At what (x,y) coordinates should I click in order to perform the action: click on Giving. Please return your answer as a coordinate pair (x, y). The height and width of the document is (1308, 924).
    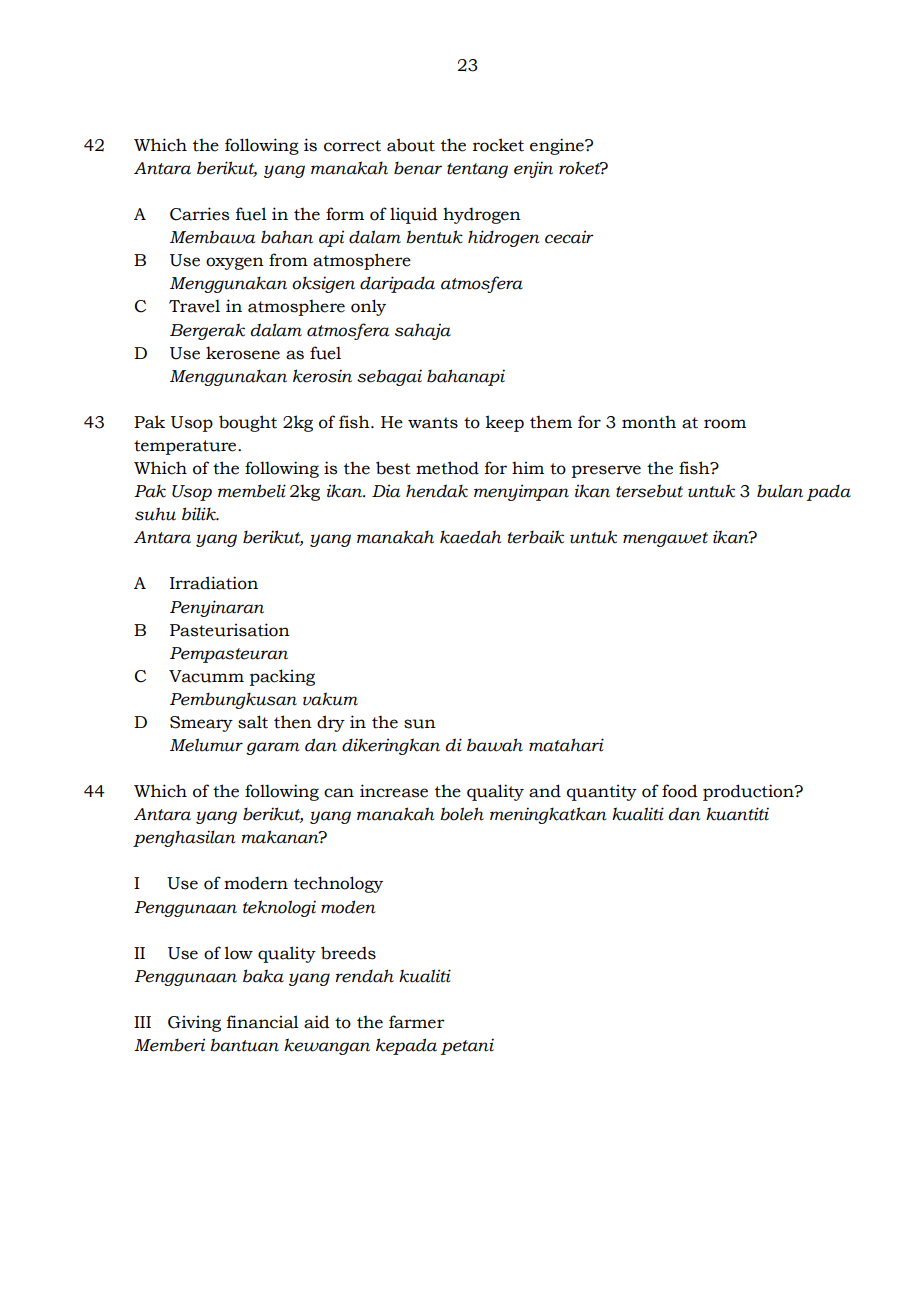
    Looking at the image, I should click on (194, 1024).
